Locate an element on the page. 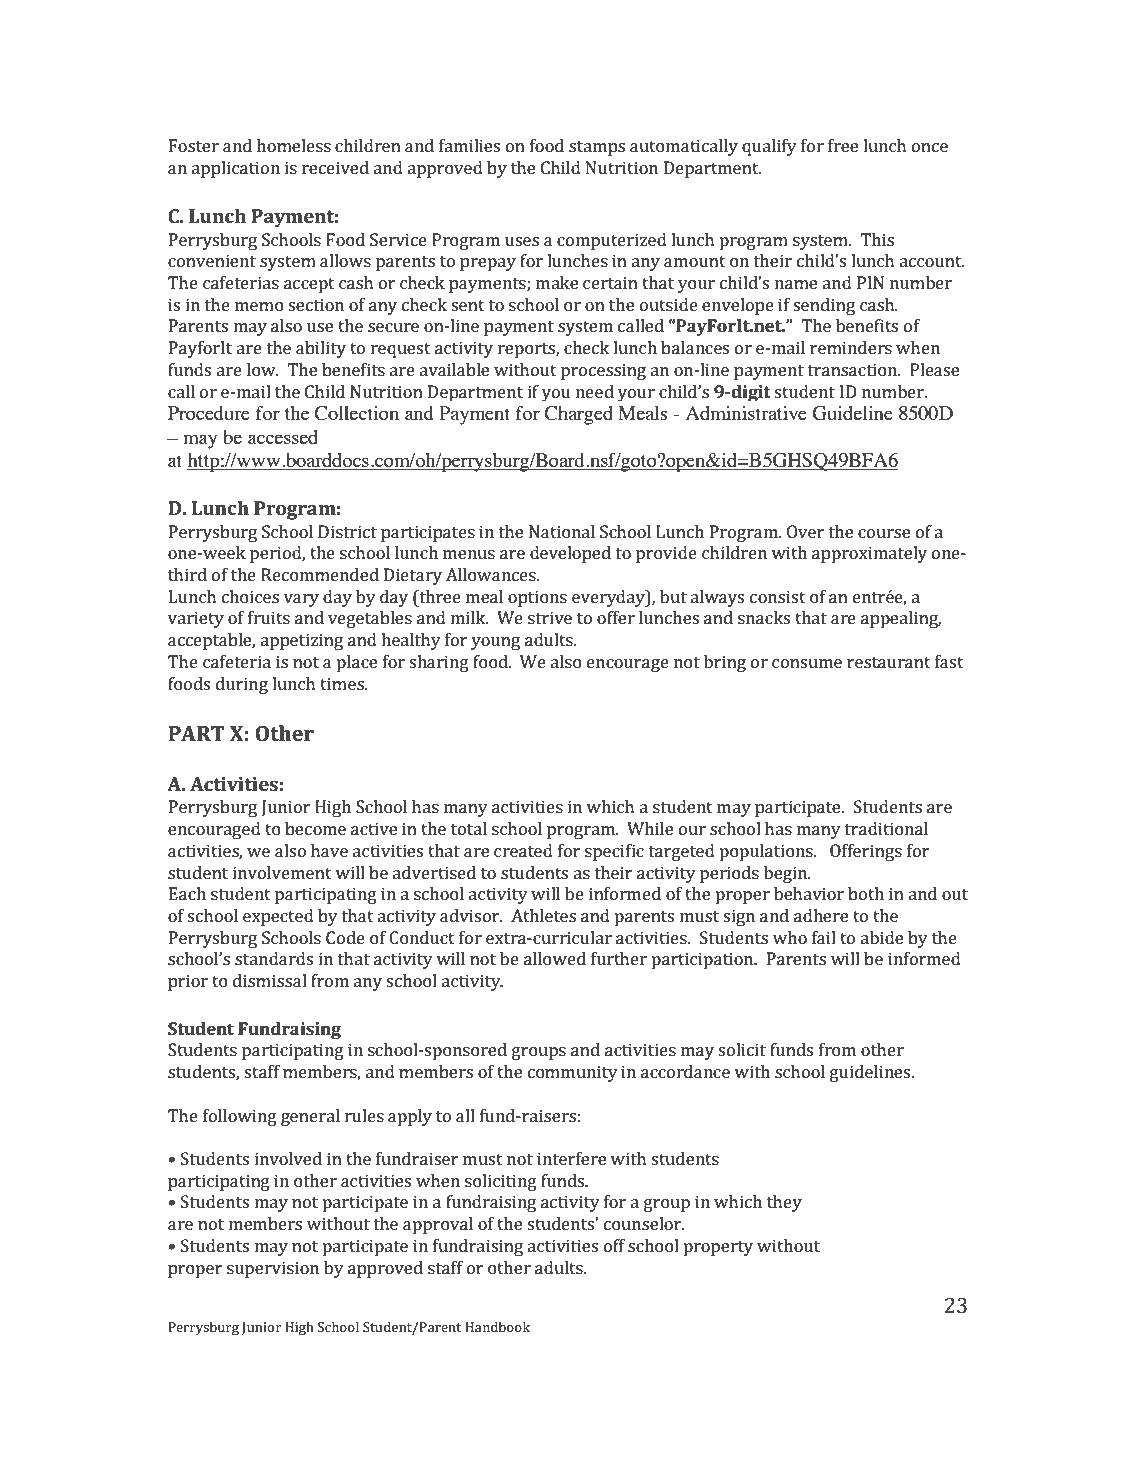 The width and height of the page is (1134, 1467). accessed is located at coordinates (283, 437).
